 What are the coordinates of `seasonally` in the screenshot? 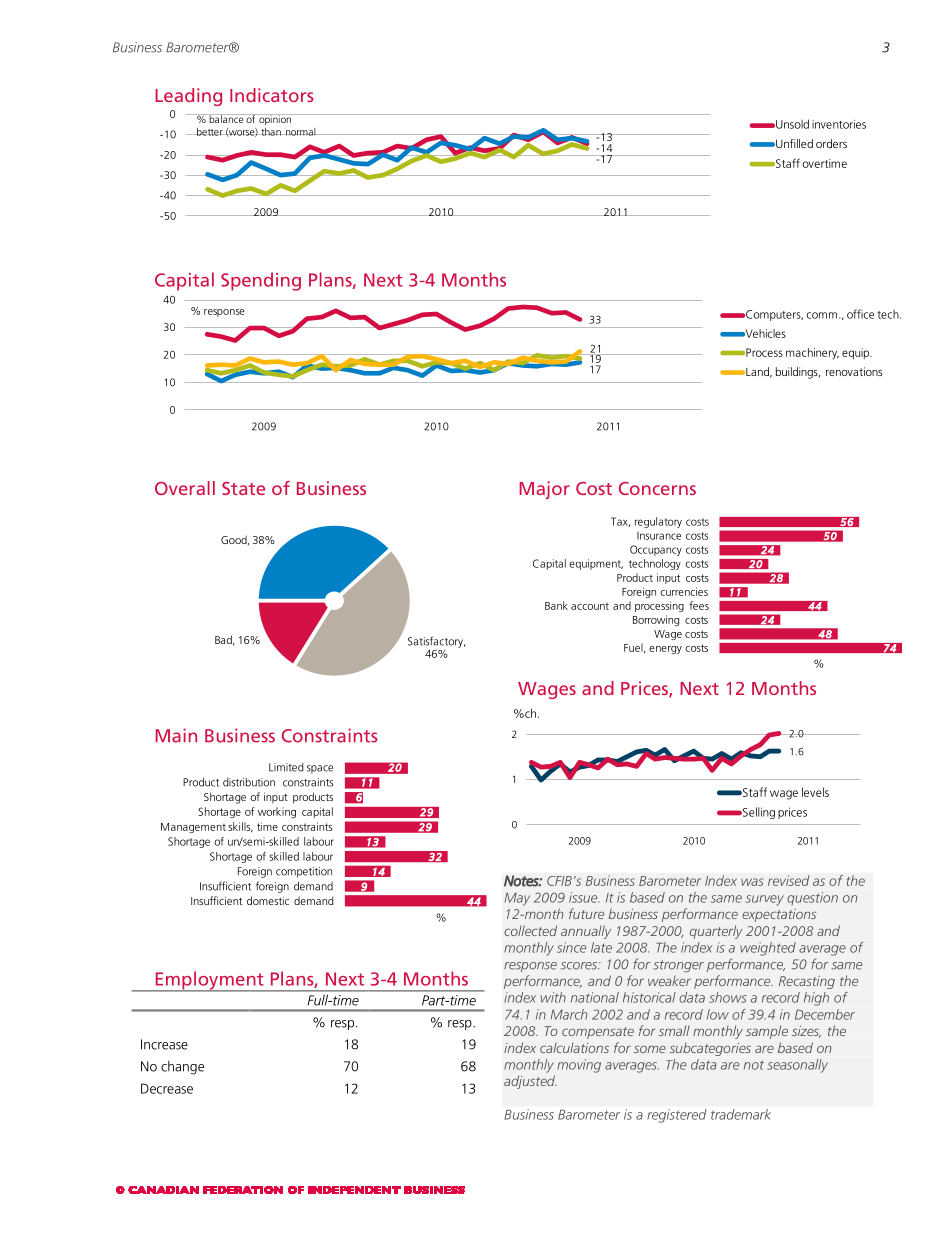 It's located at (798, 1066).
